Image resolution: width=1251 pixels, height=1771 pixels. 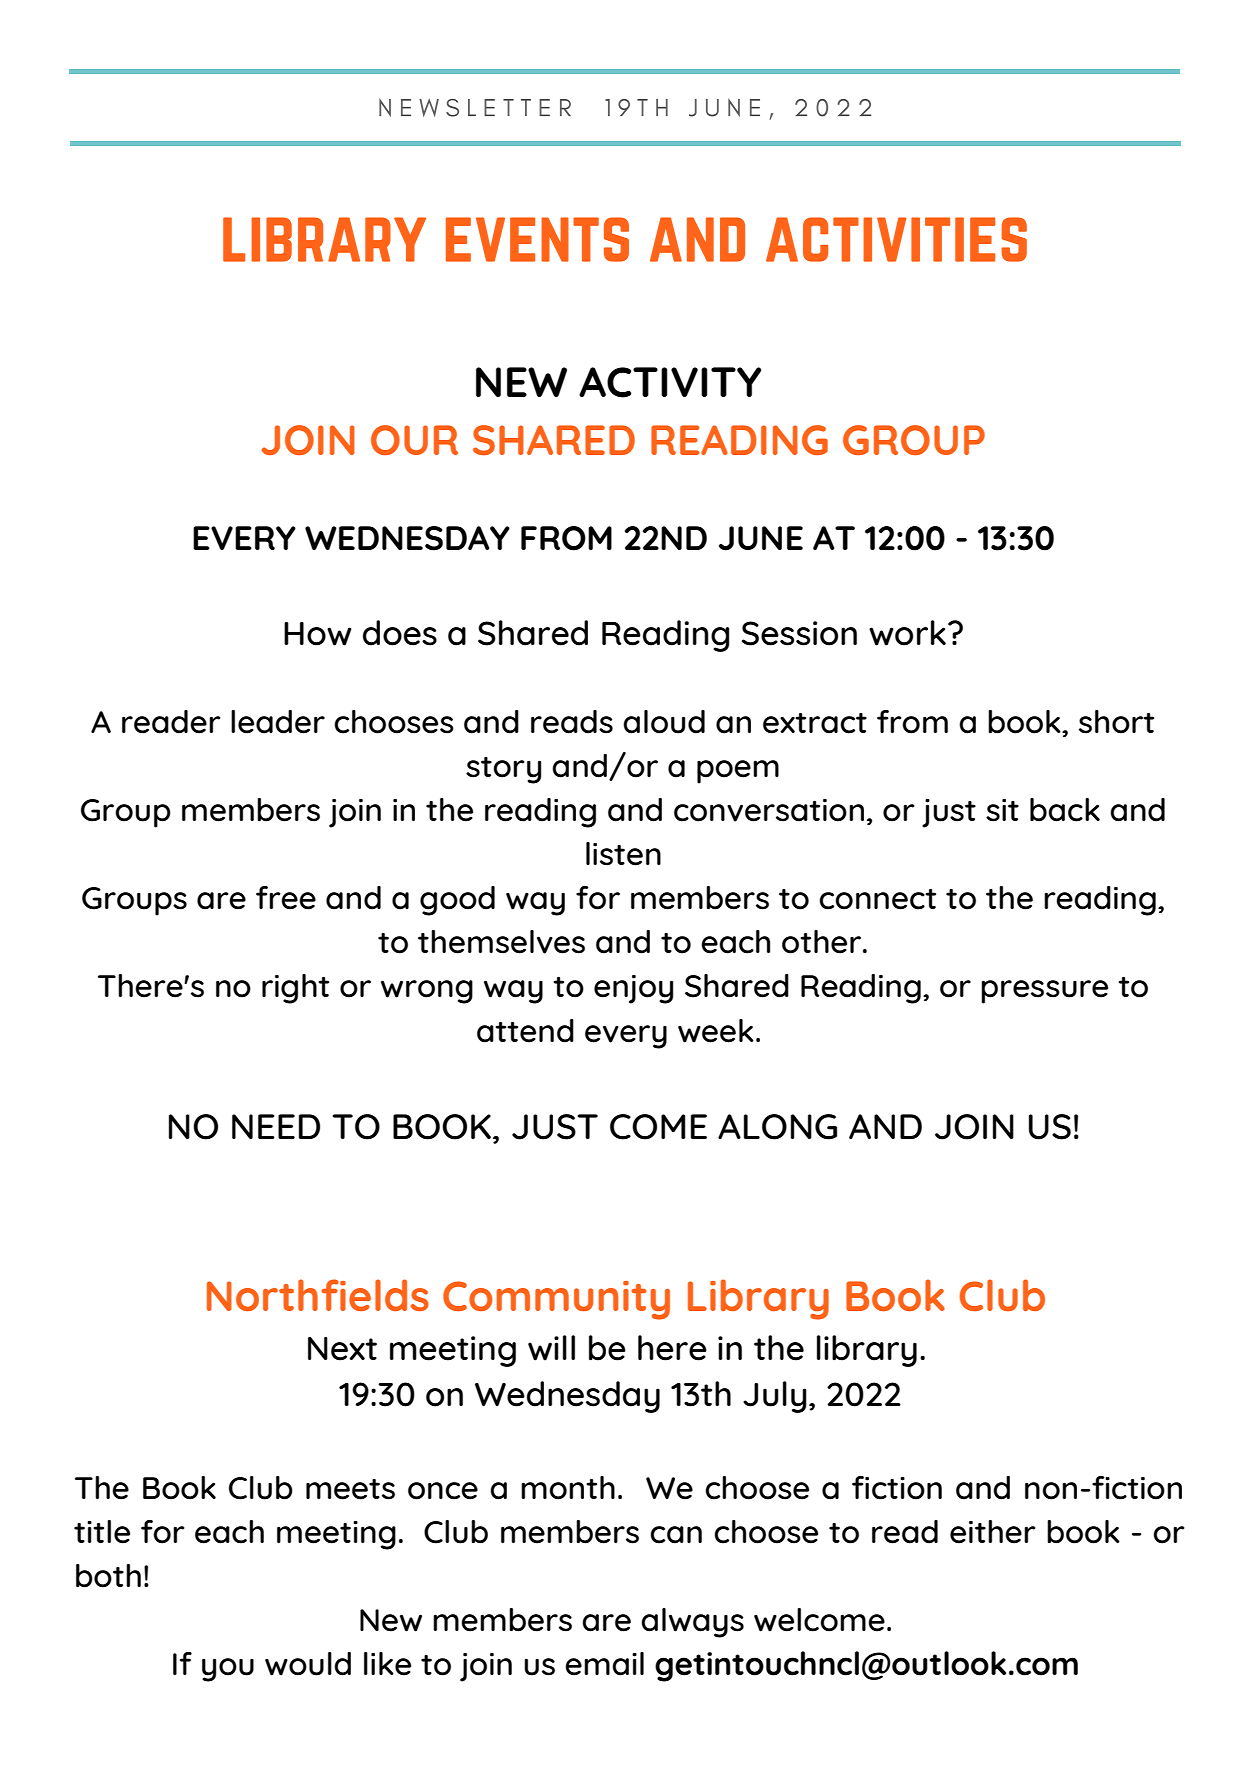 What do you see at coordinates (604, 1664) in the document?
I see `email` at bounding box center [604, 1664].
